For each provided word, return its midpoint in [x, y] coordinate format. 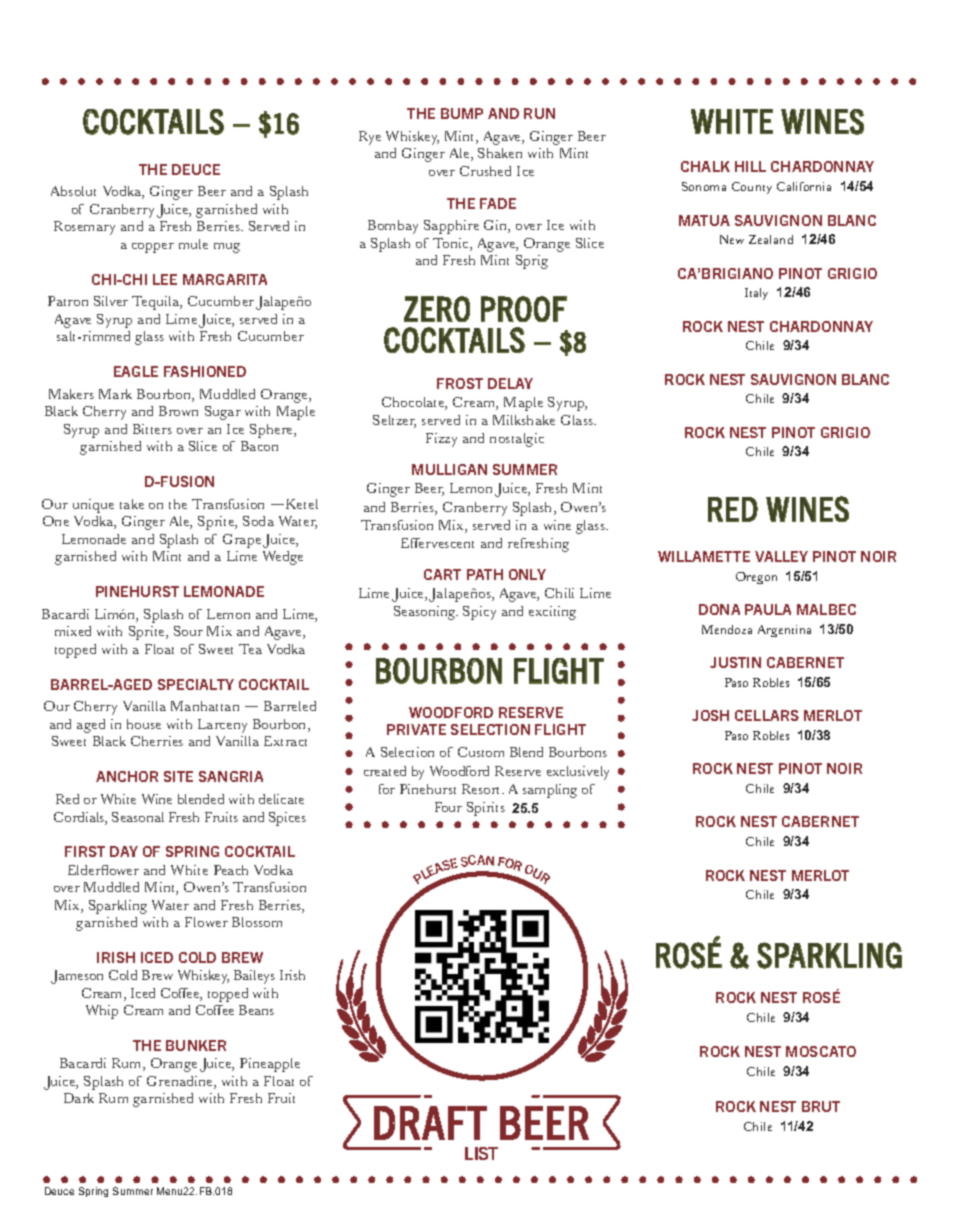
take [132, 504]
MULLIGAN [449, 469]
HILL [750, 166]
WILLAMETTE [704, 556]
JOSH [710, 715]
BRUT [821, 1106]
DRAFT [430, 1123]
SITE [178, 776]
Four [448, 807]
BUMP [462, 113]
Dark [79, 1098]
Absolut [73, 191]
